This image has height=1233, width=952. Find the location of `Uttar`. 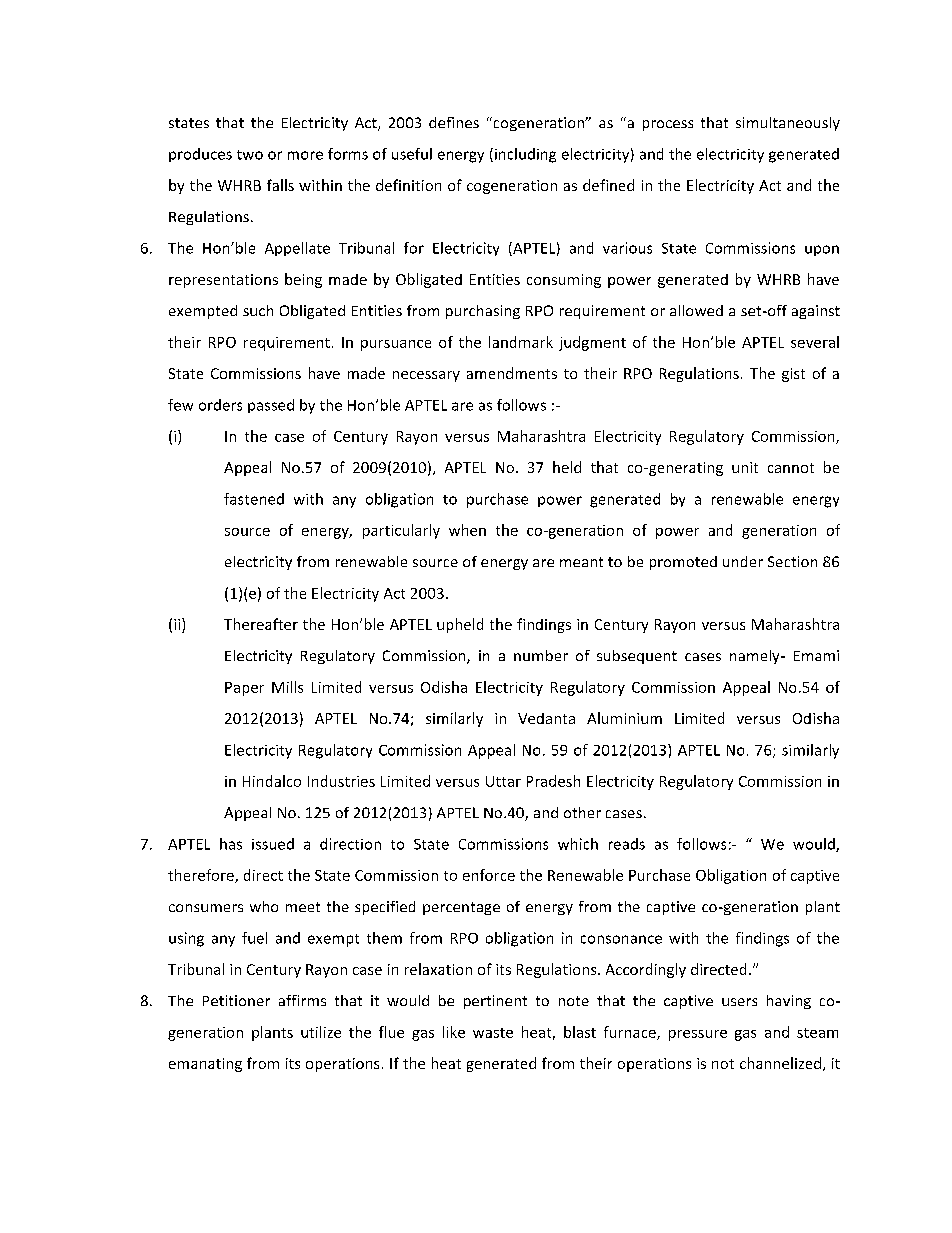

Uttar is located at coordinates (503, 781).
